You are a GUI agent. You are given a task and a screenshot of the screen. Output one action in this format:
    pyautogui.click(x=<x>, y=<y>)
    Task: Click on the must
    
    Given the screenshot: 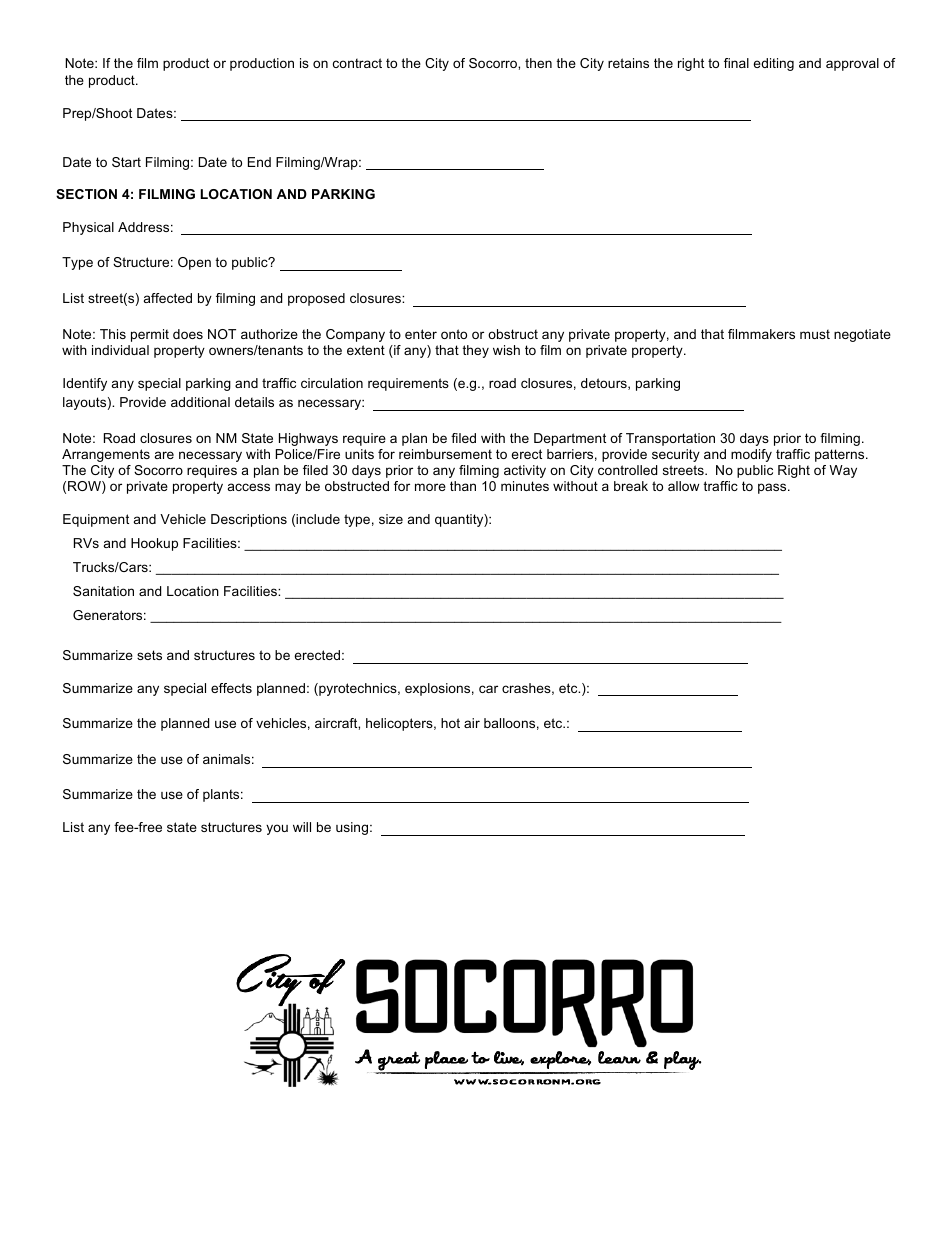 What is the action you would take?
    pyautogui.click(x=815, y=334)
